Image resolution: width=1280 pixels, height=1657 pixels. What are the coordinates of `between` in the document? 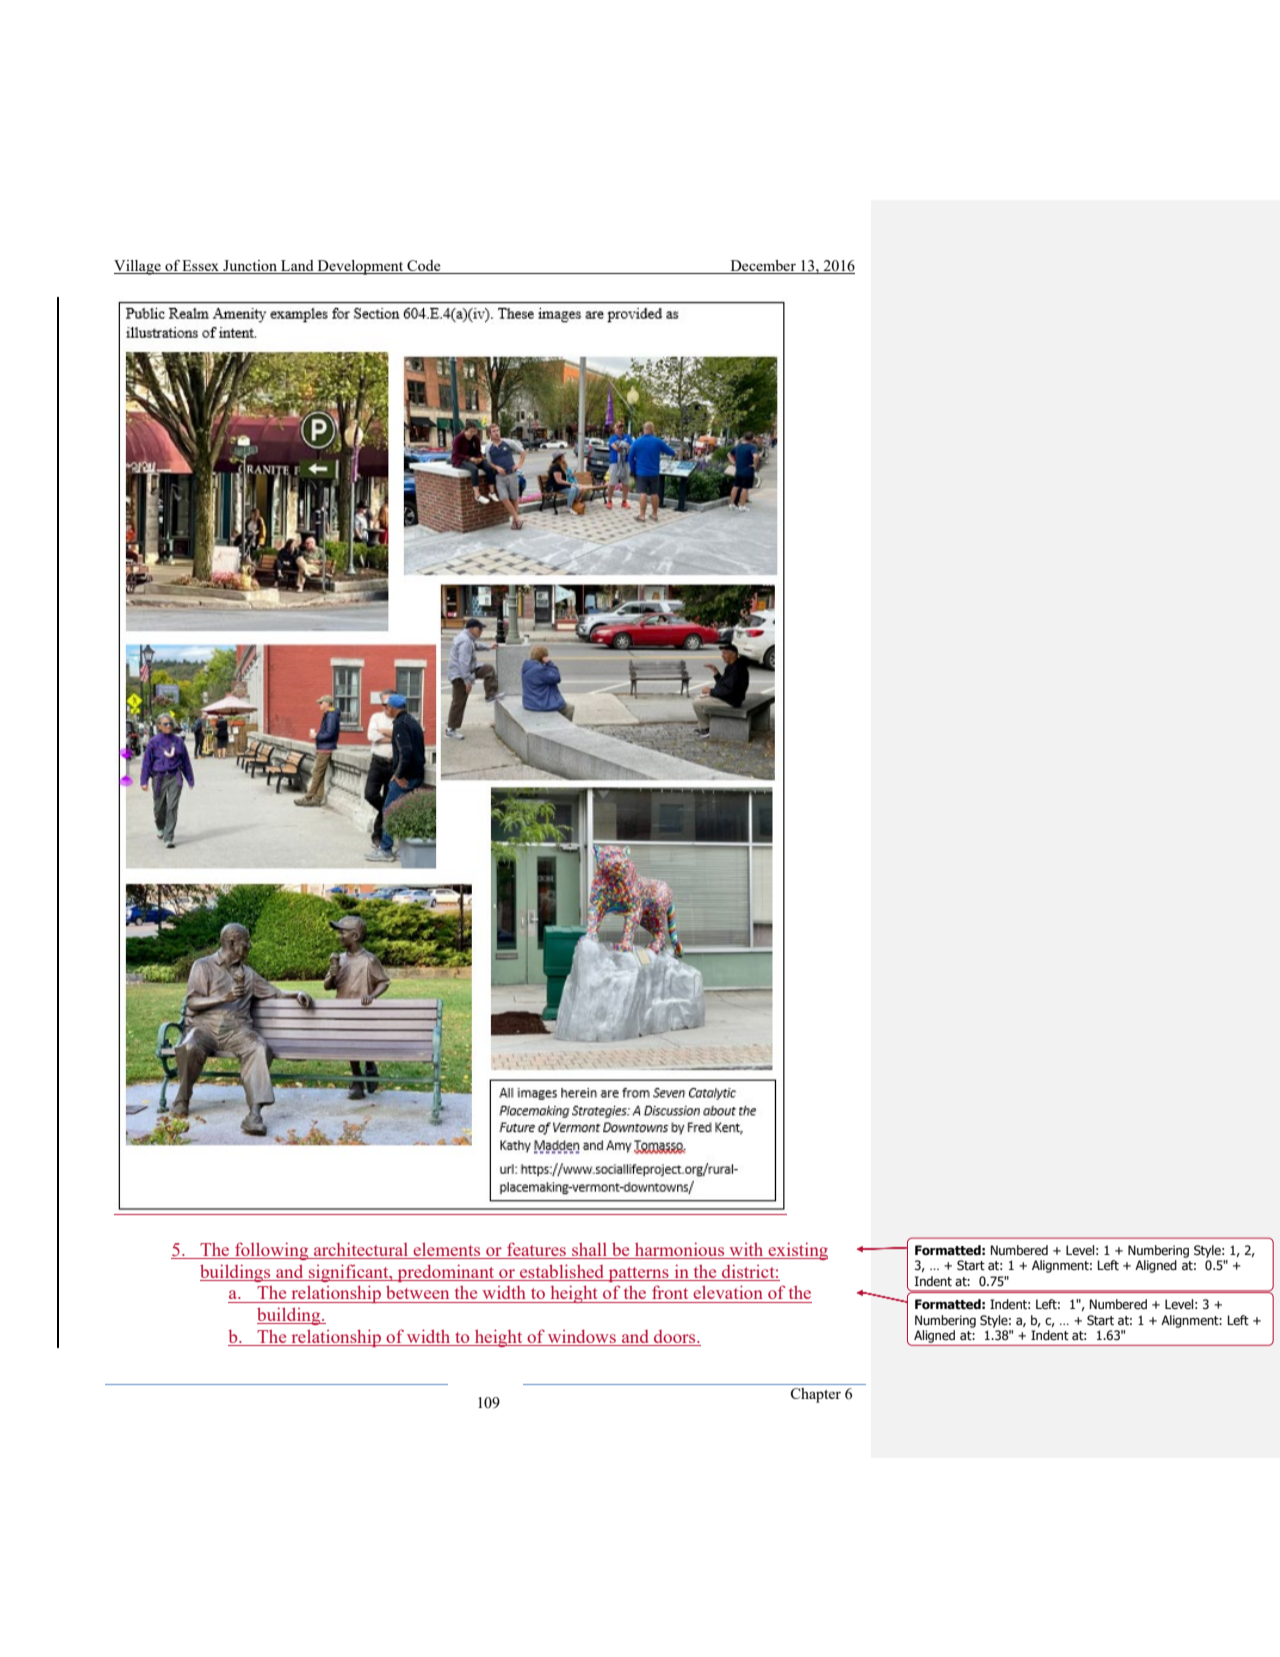 It's located at (417, 1292).
